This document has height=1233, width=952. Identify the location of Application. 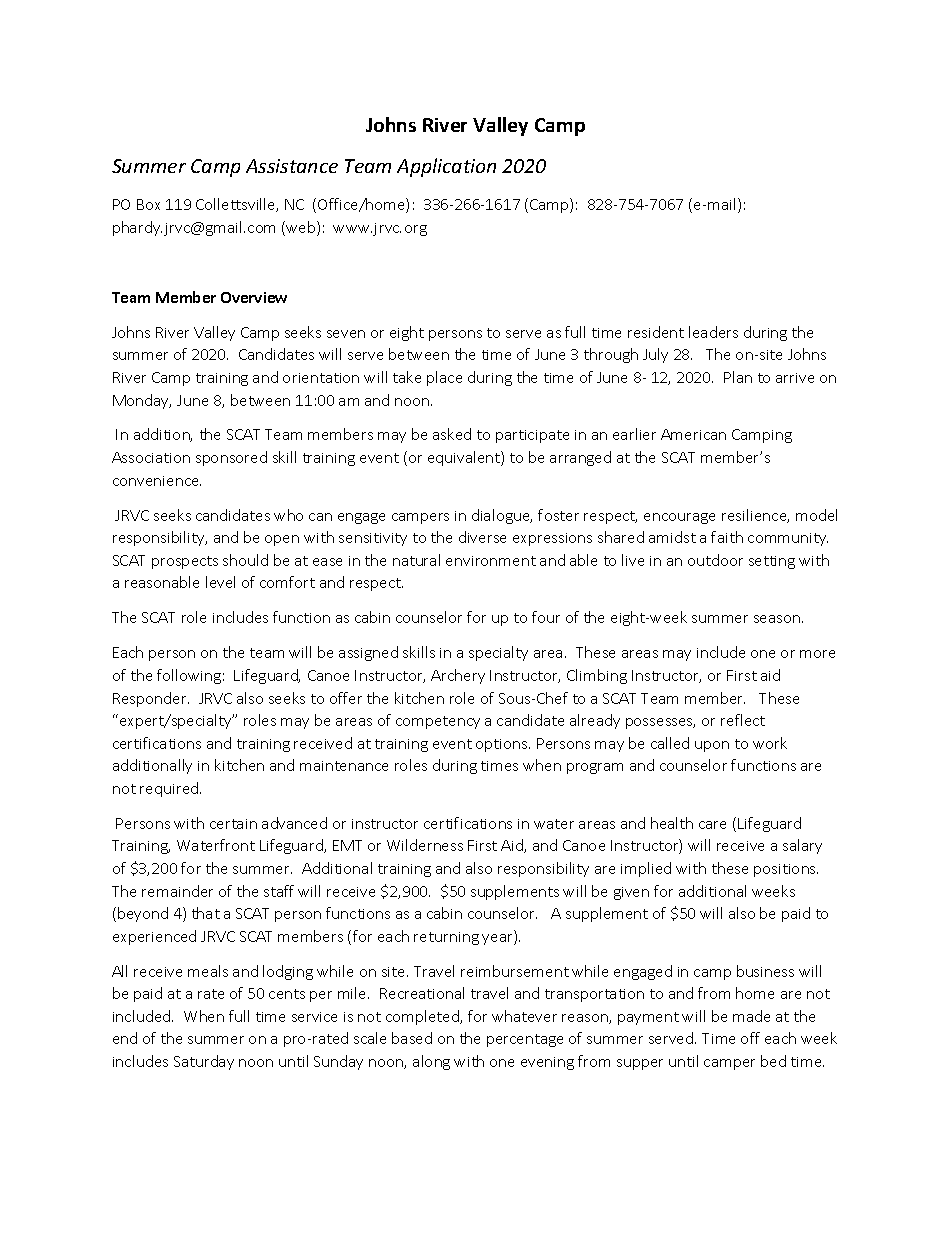
(446, 167).
